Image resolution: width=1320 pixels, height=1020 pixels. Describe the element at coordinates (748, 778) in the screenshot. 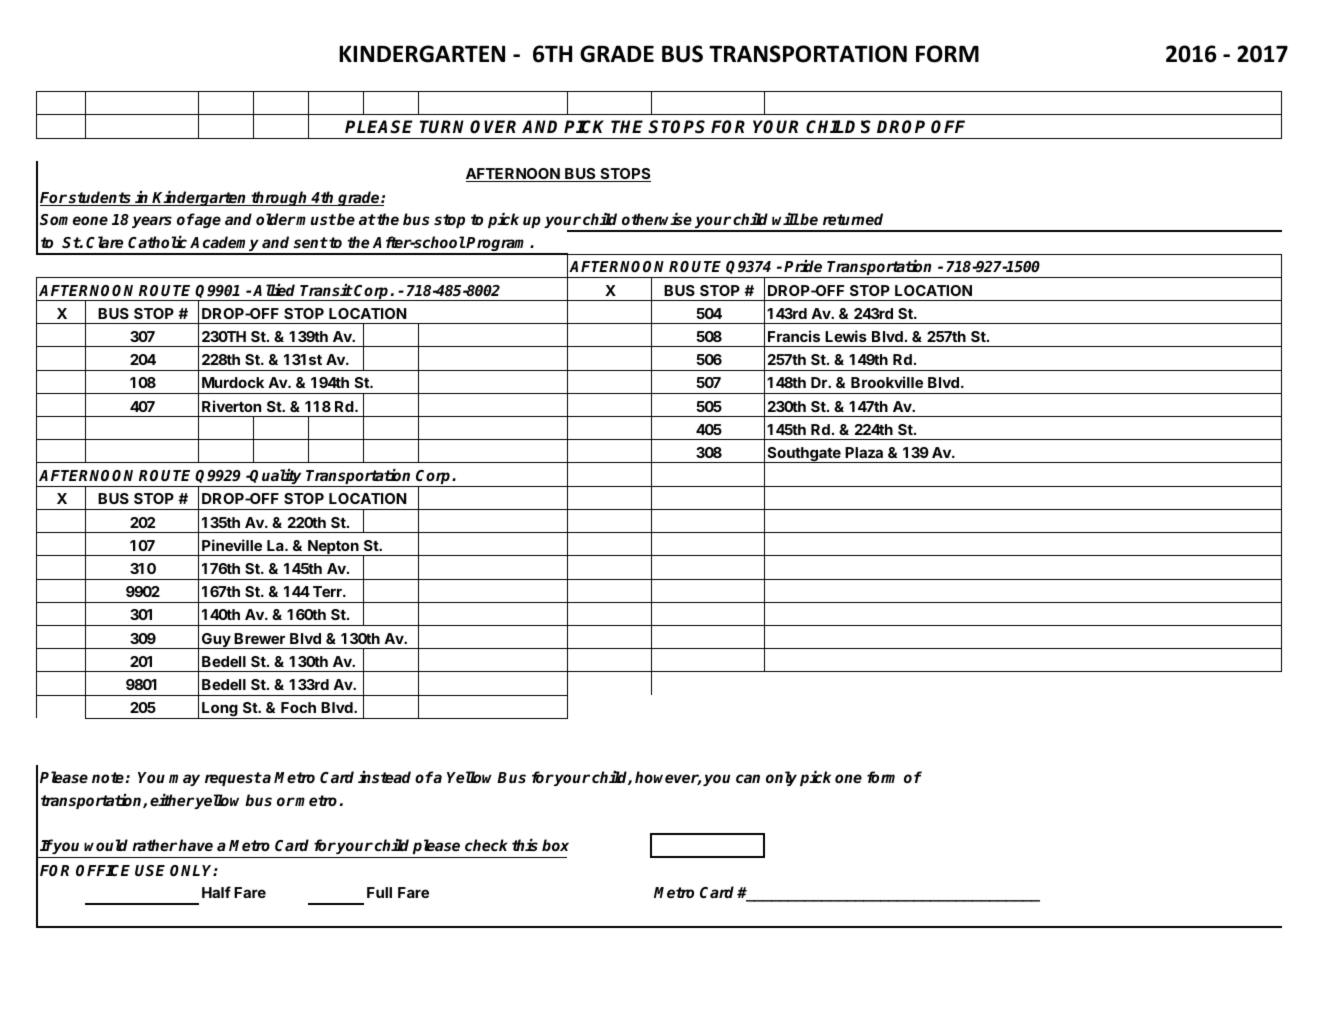

I see `can` at that location.
